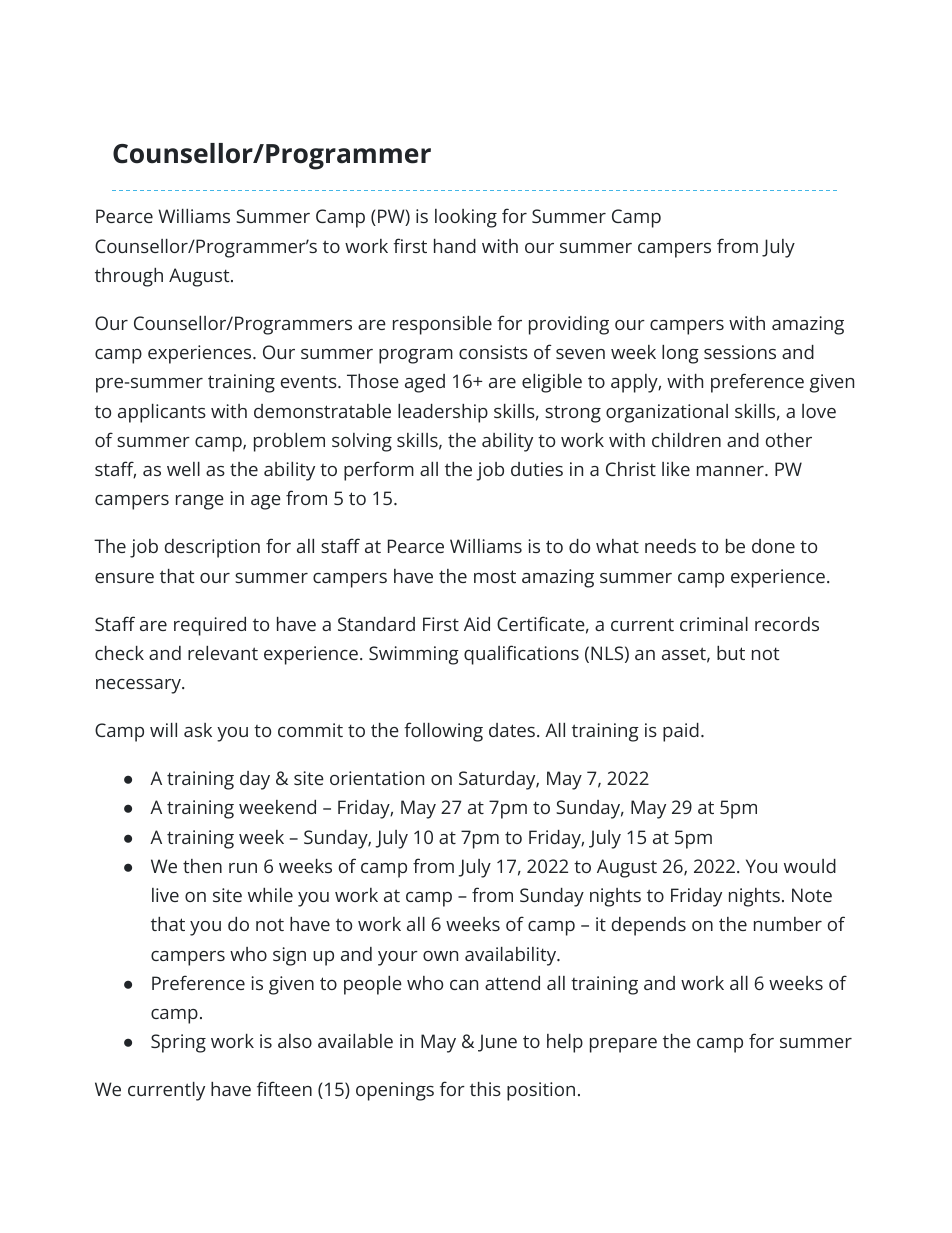  What do you see at coordinates (740, 352) in the screenshot?
I see `sessions` at bounding box center [740, 352].
